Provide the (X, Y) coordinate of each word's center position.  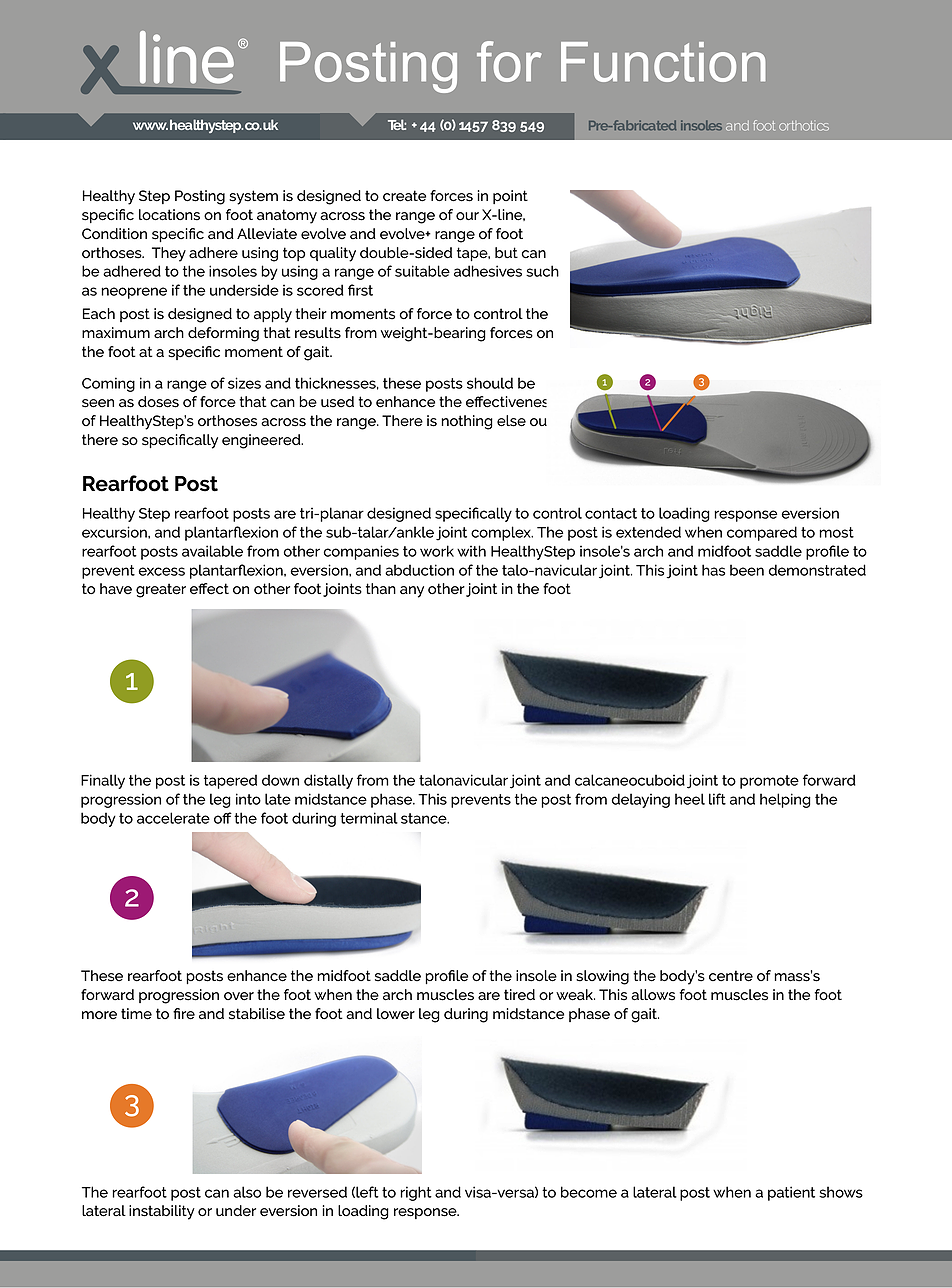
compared (762, 533)
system (253, 197)
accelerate (173, 818)
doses (158, 402)
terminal (369, 818)
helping (785, 800)
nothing (467, 422)
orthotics (804, 126)
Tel (397, 124)
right (416, 1193)
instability (162, 1212)
